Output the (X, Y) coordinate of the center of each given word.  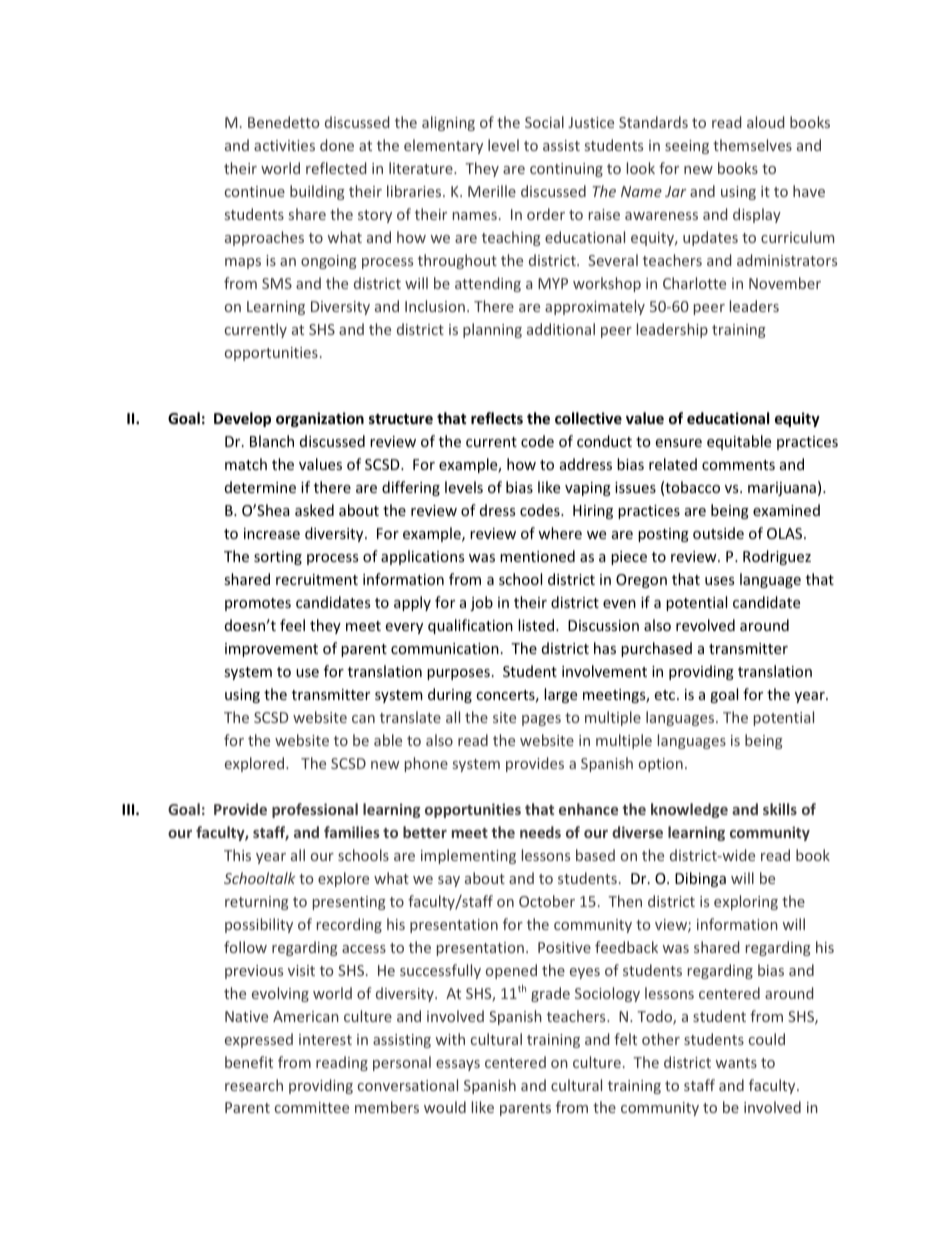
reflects (497, 418)
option (661, 765)
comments (738, 465)
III (129, 809)
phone (426, 764)
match (246, 464)
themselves (752, 145)
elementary (443, 146)
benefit (249, 1062)
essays (458, 1065)
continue (255, 191)
